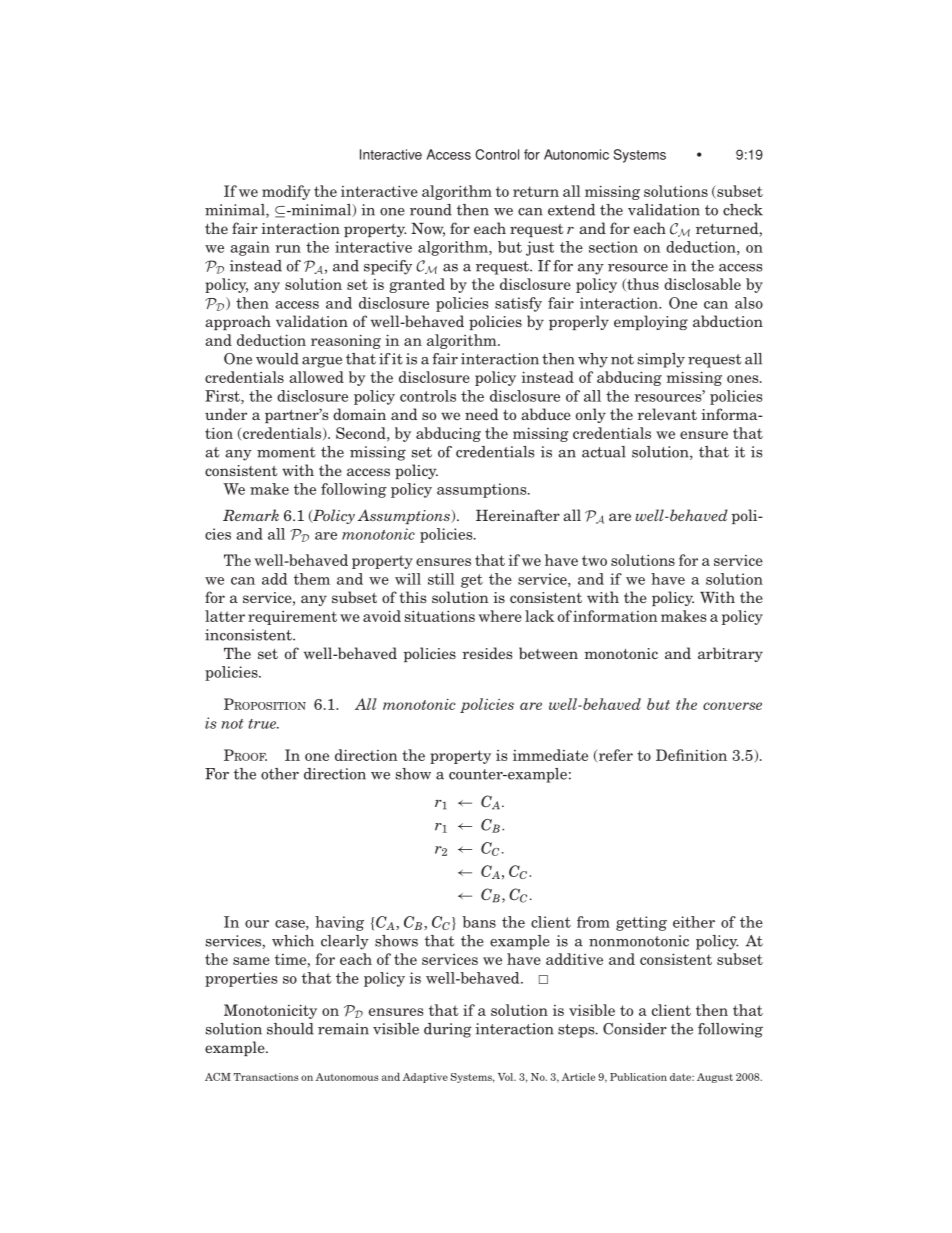 The image size is (952, 1233). What do you see at coordinates (431, 210) in the screenshot?
I see `round` at bounding box center [431, 210].
